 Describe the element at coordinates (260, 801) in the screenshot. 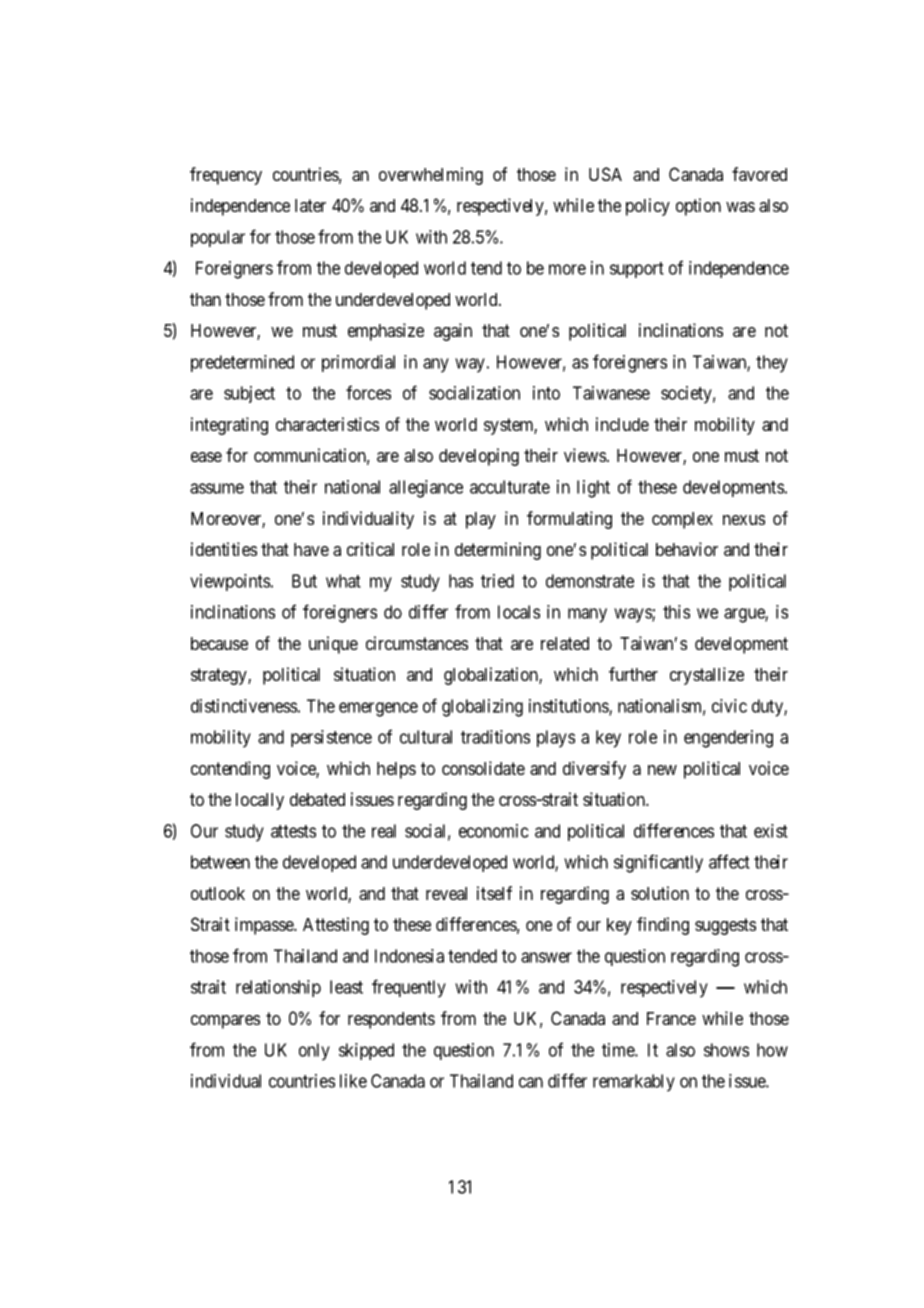

I see `locally` at that location.
